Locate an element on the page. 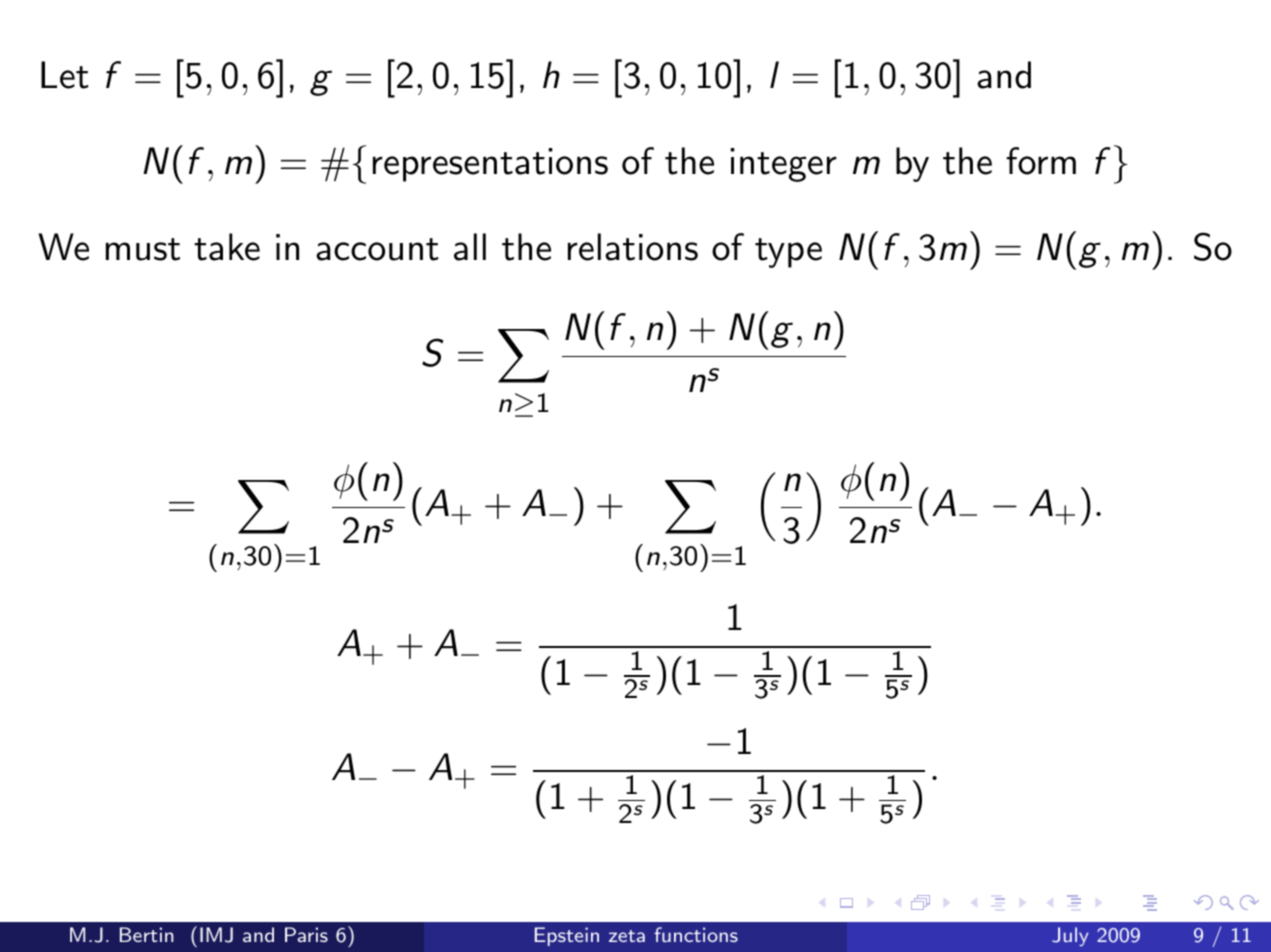  Paris is located at coordinates (306, 934).
